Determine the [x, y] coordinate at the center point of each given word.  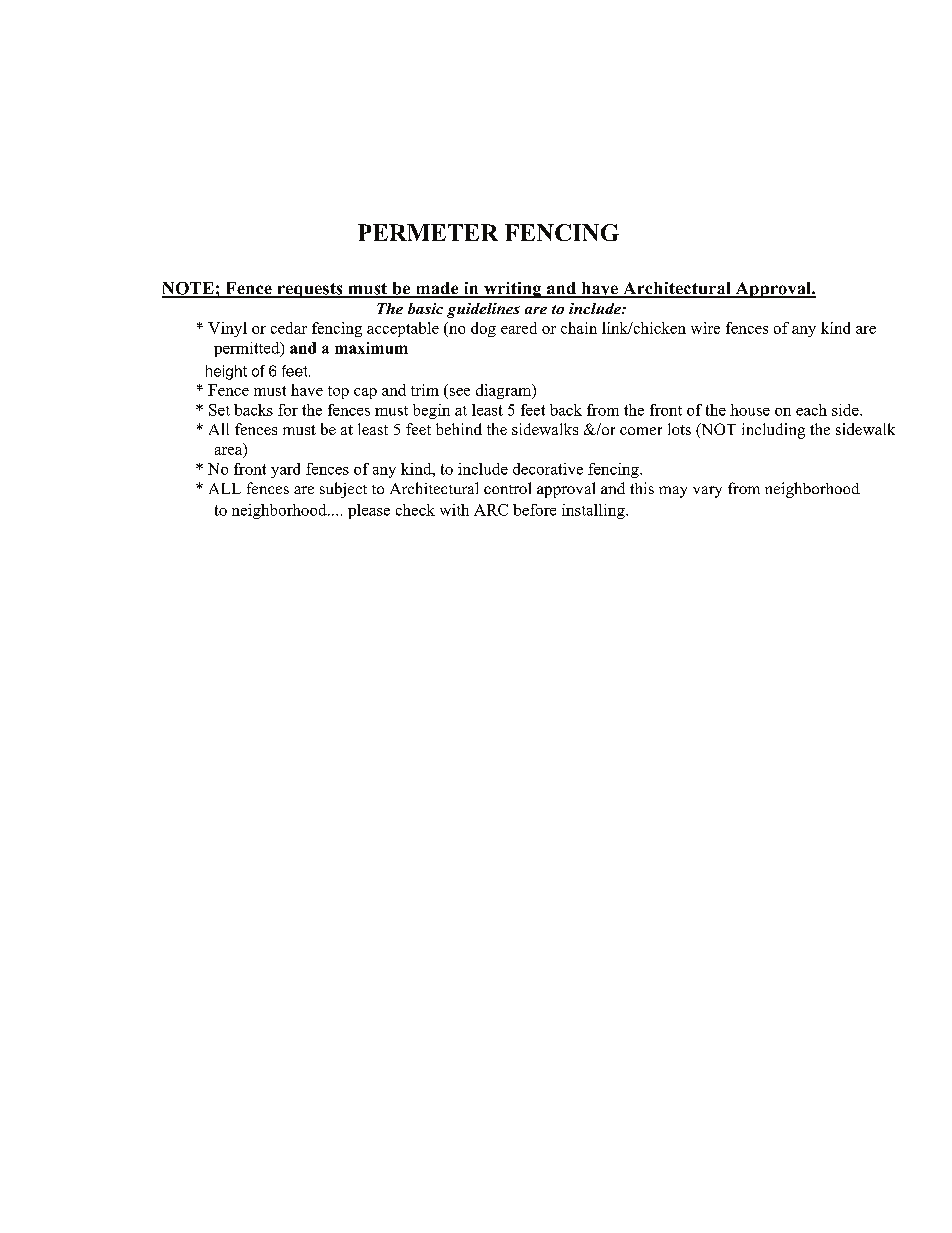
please [369, 511]
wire [705, 328]
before [534, 510]
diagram [505, 391]
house [750, 410]
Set [219, 410]
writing [512, 290]
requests [310, 290]
